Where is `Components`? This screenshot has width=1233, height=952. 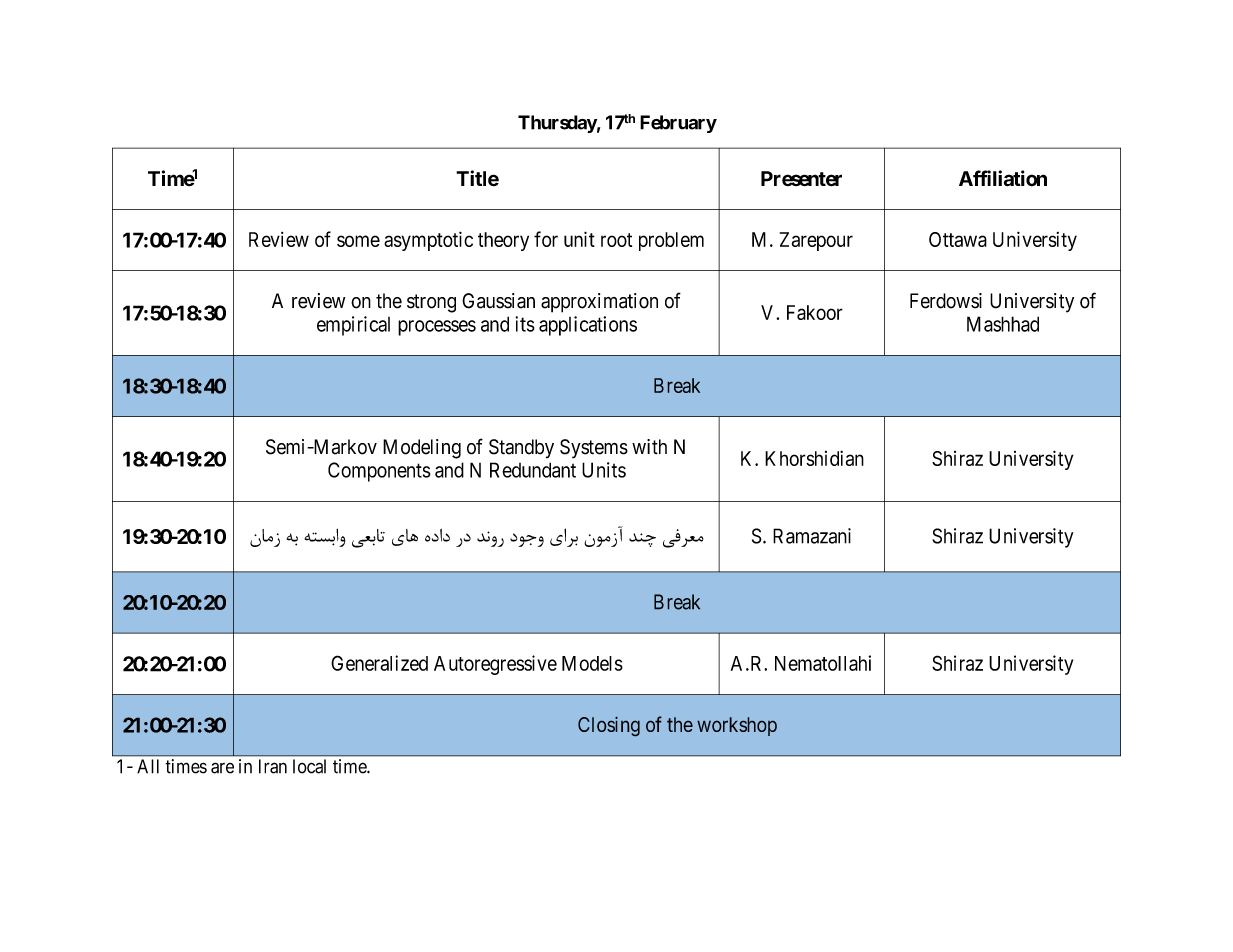
Components is located at coordinates (379, 472).
